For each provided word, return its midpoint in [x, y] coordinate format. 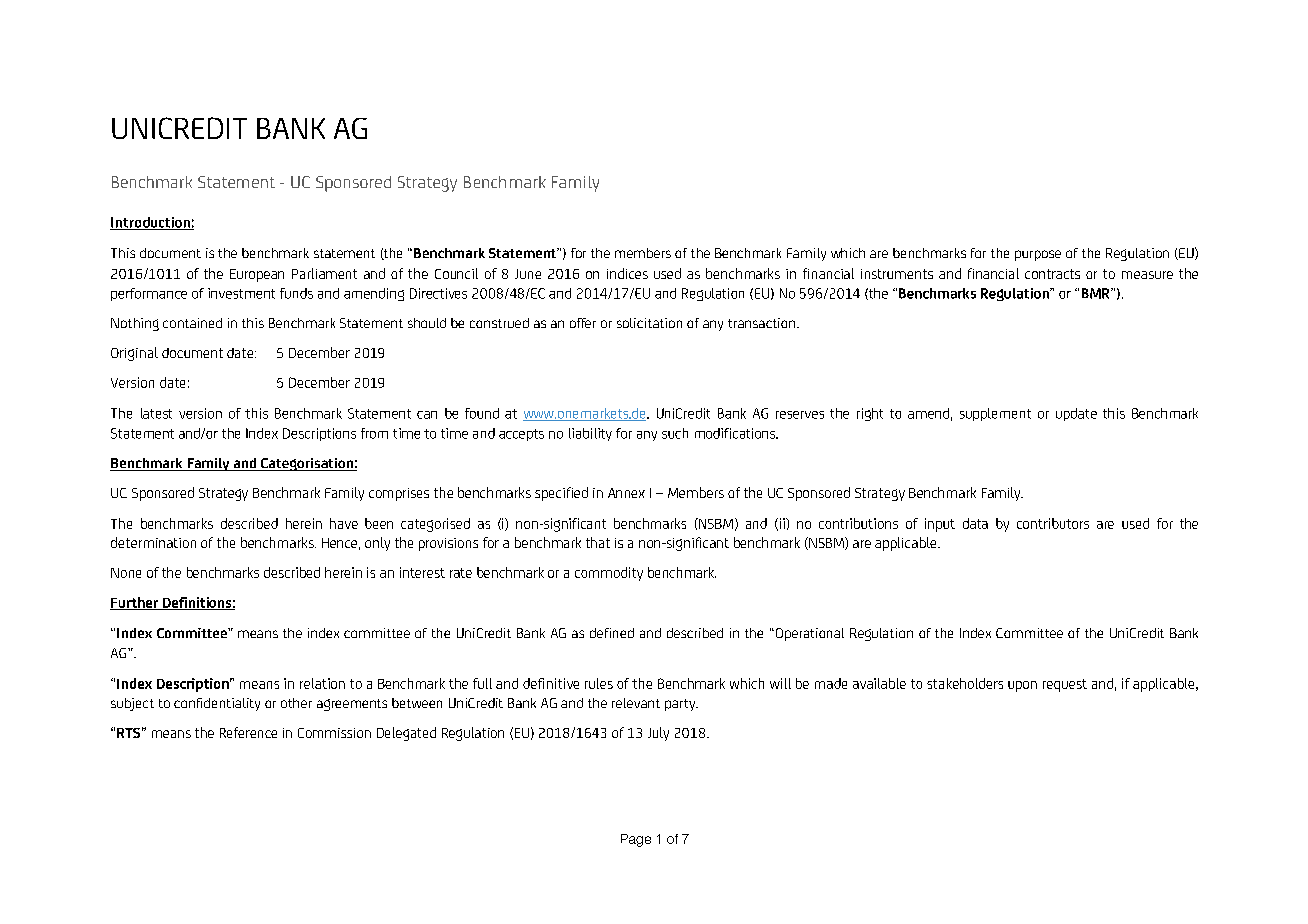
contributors [1053, 523]
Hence [339, 543]
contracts [1052, 274]
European [257, 275]
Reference [248, 732]
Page [636, 840]
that [598, 542]
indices [627, 273]
